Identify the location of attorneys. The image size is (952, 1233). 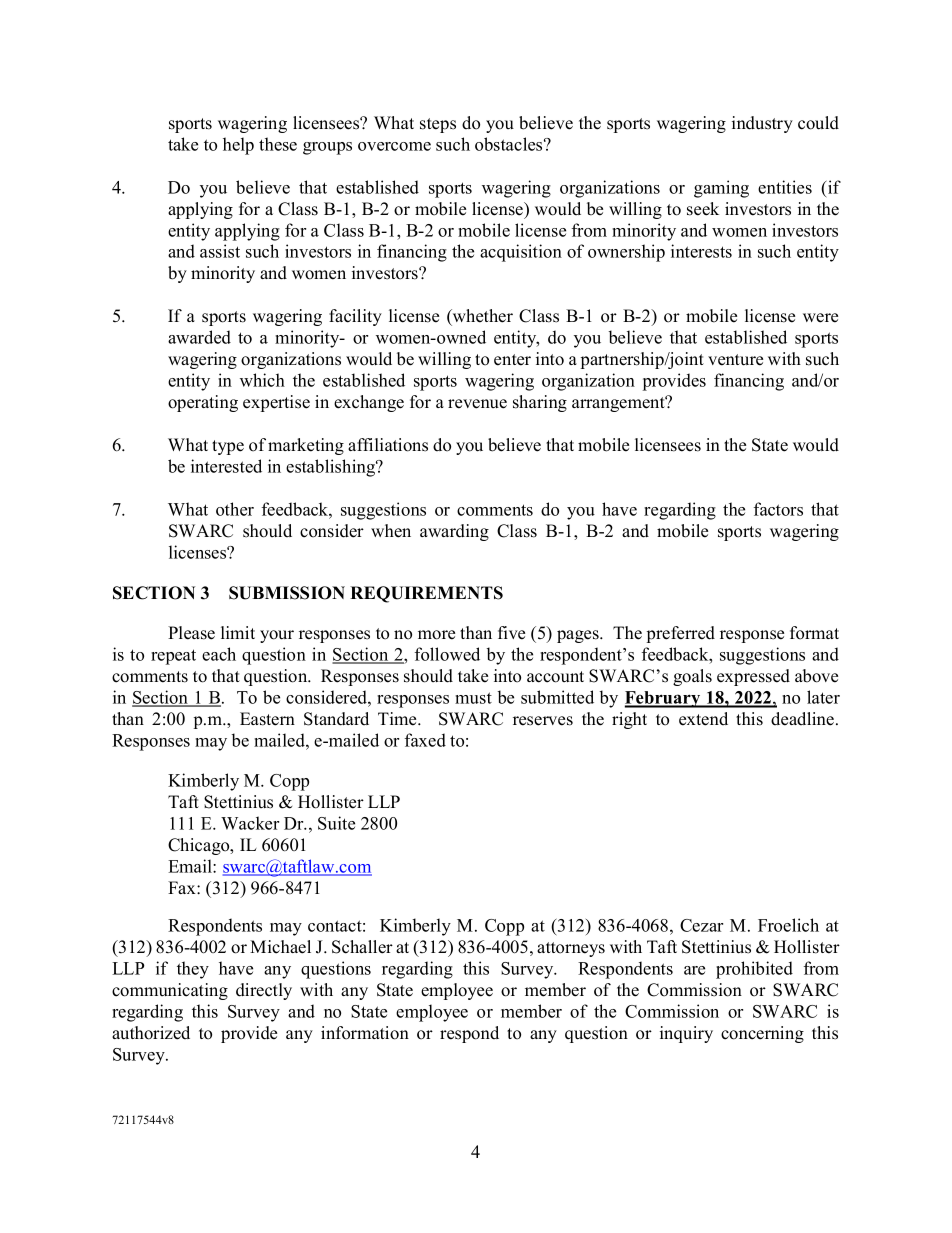
(571, 949).
